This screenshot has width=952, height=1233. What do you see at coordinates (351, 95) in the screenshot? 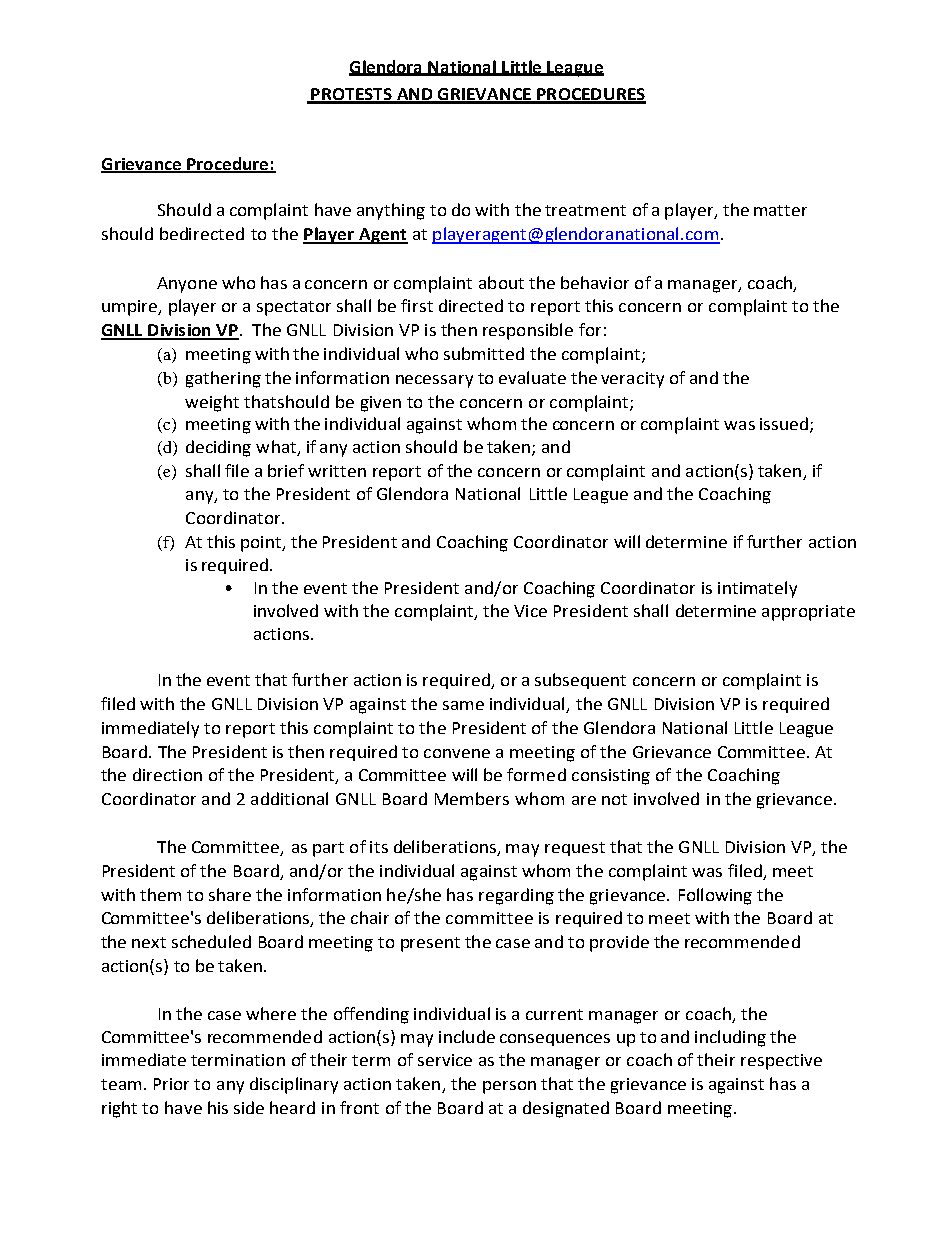
I see `PROTESTS` at bounding box center [351, 95].
